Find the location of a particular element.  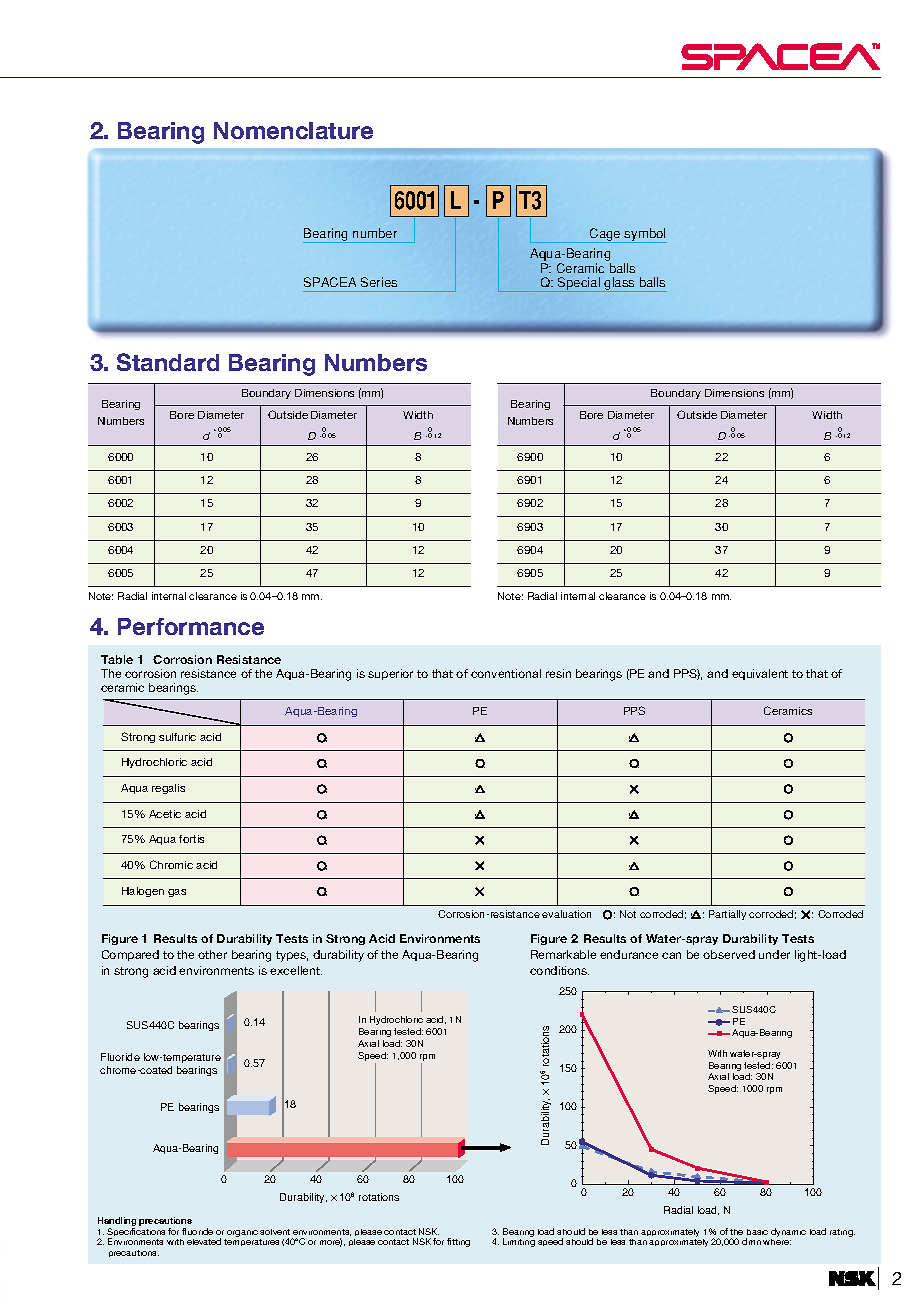

basic is located at coordinates (757, 1232).
